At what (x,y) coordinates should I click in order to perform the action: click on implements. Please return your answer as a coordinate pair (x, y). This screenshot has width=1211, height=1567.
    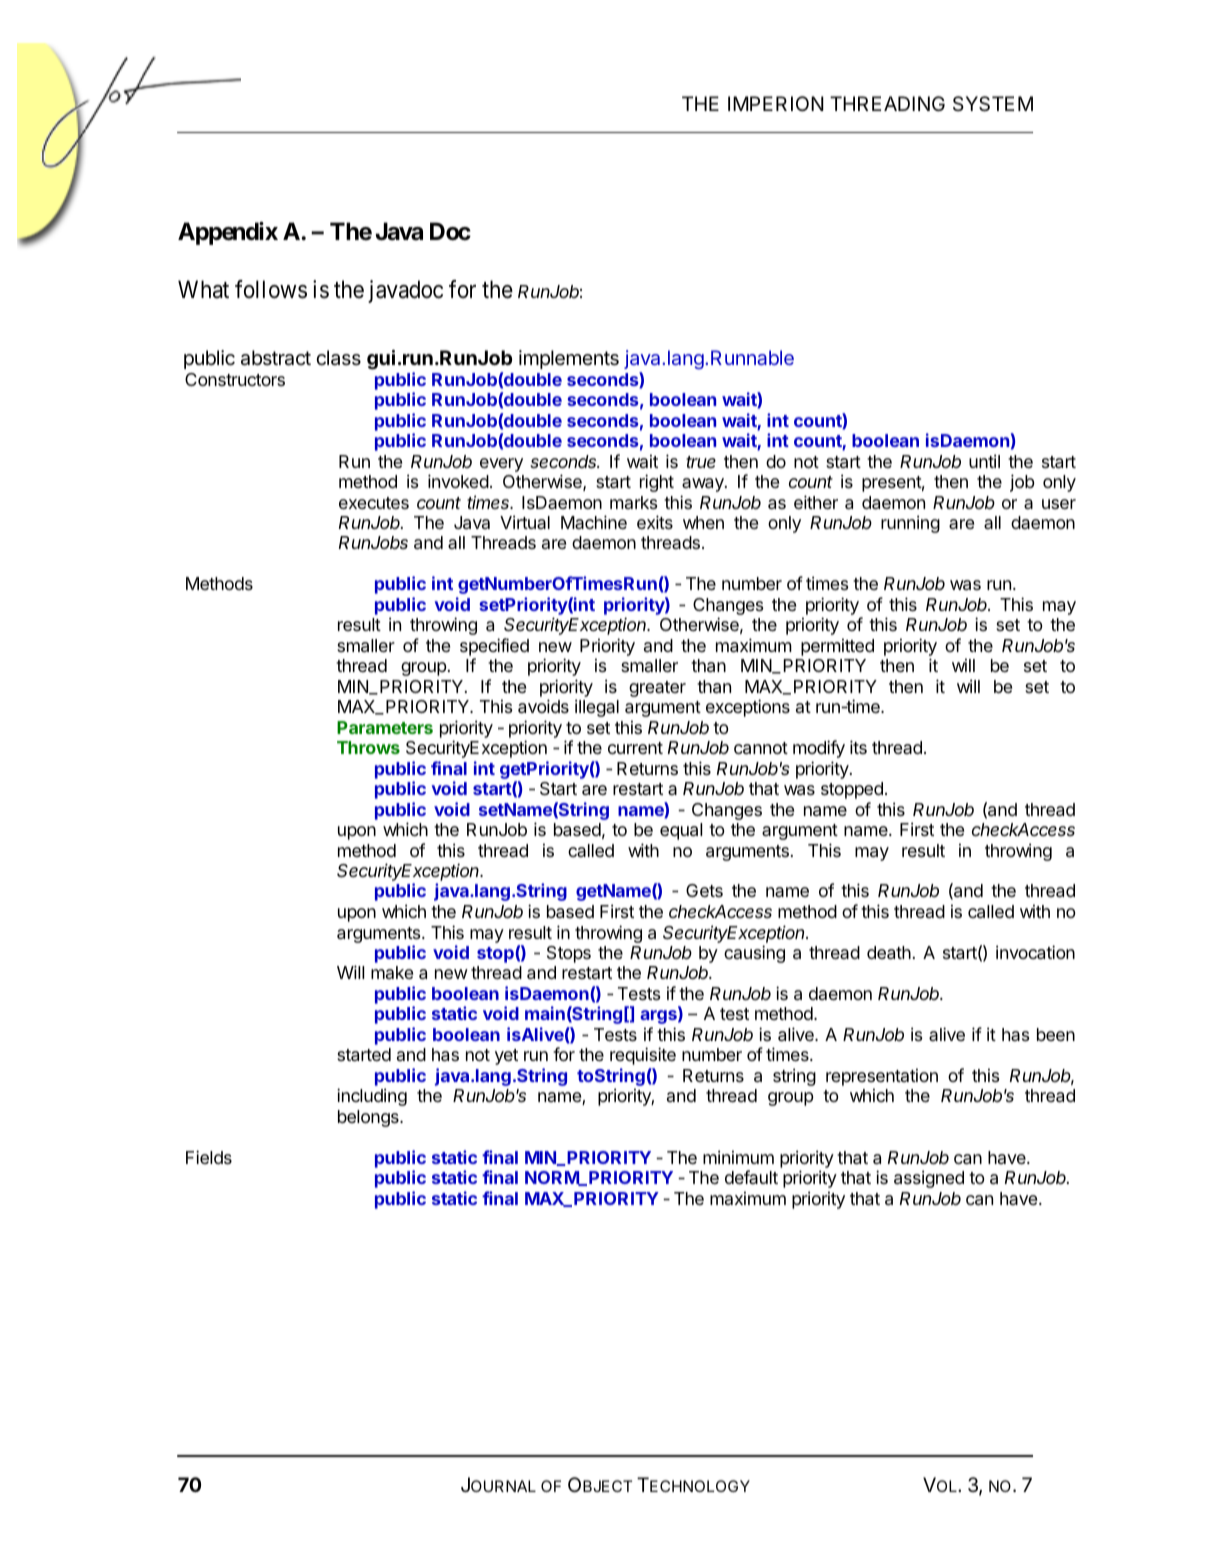
    Looking at the image, I should click on (569, 359).
